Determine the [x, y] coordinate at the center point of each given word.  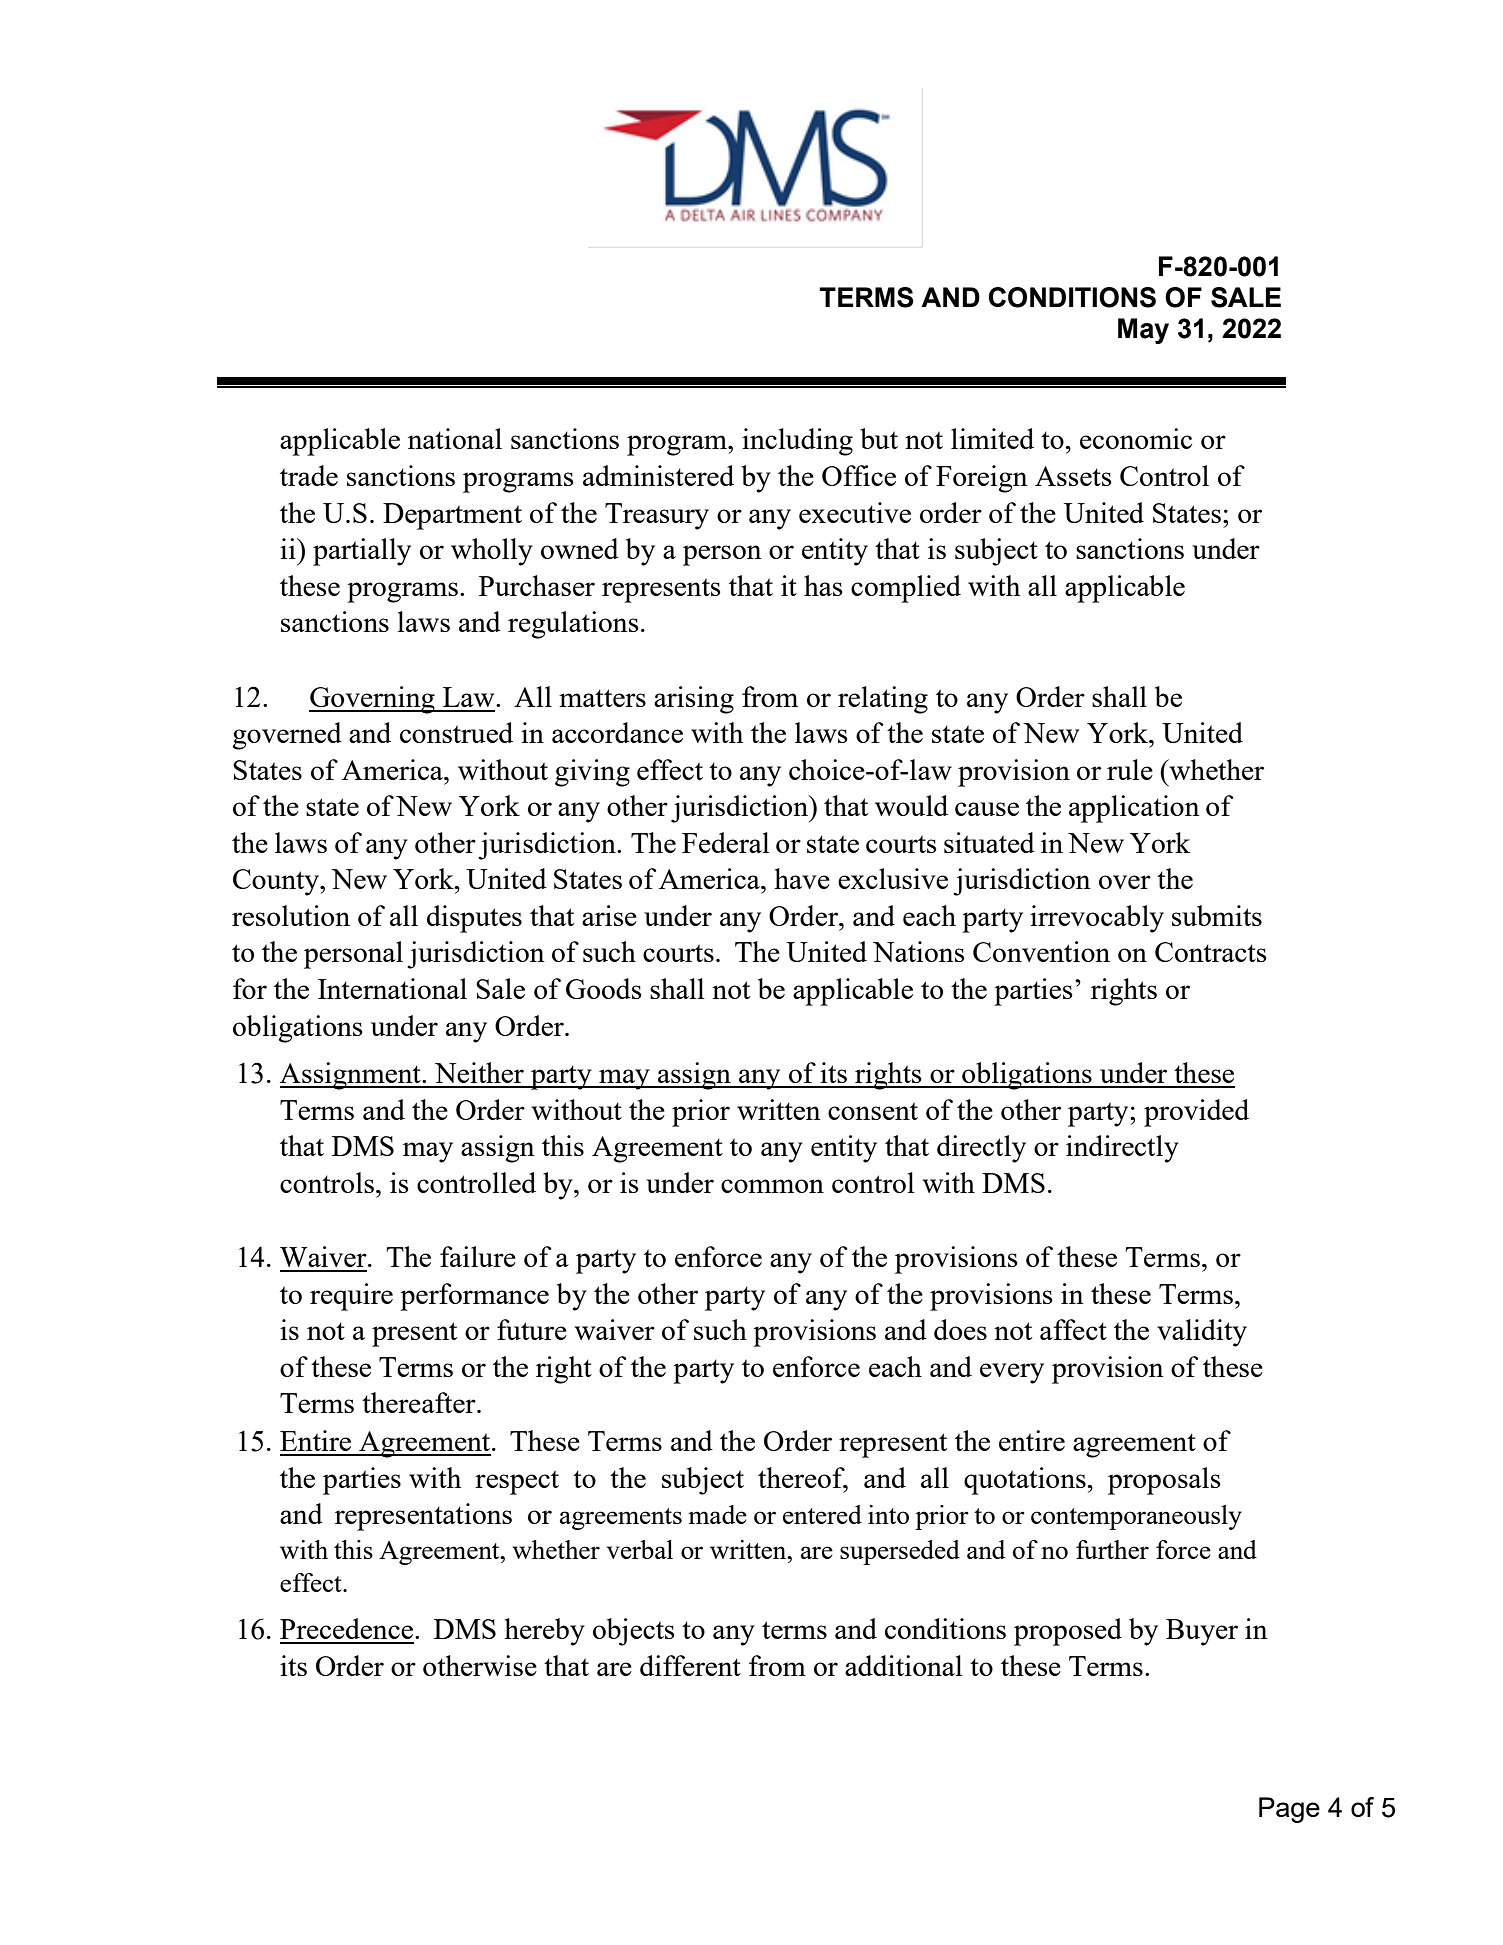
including [797, 442]
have [802, 878]
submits [1217, 915]
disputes [474, 919]
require [351, 1297]
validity [1202, 1333]
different [690, 1665]
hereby [544, 1632]
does [960, 1329]
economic [1136, 438]
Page [1289, 1810]
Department [452, 516]
